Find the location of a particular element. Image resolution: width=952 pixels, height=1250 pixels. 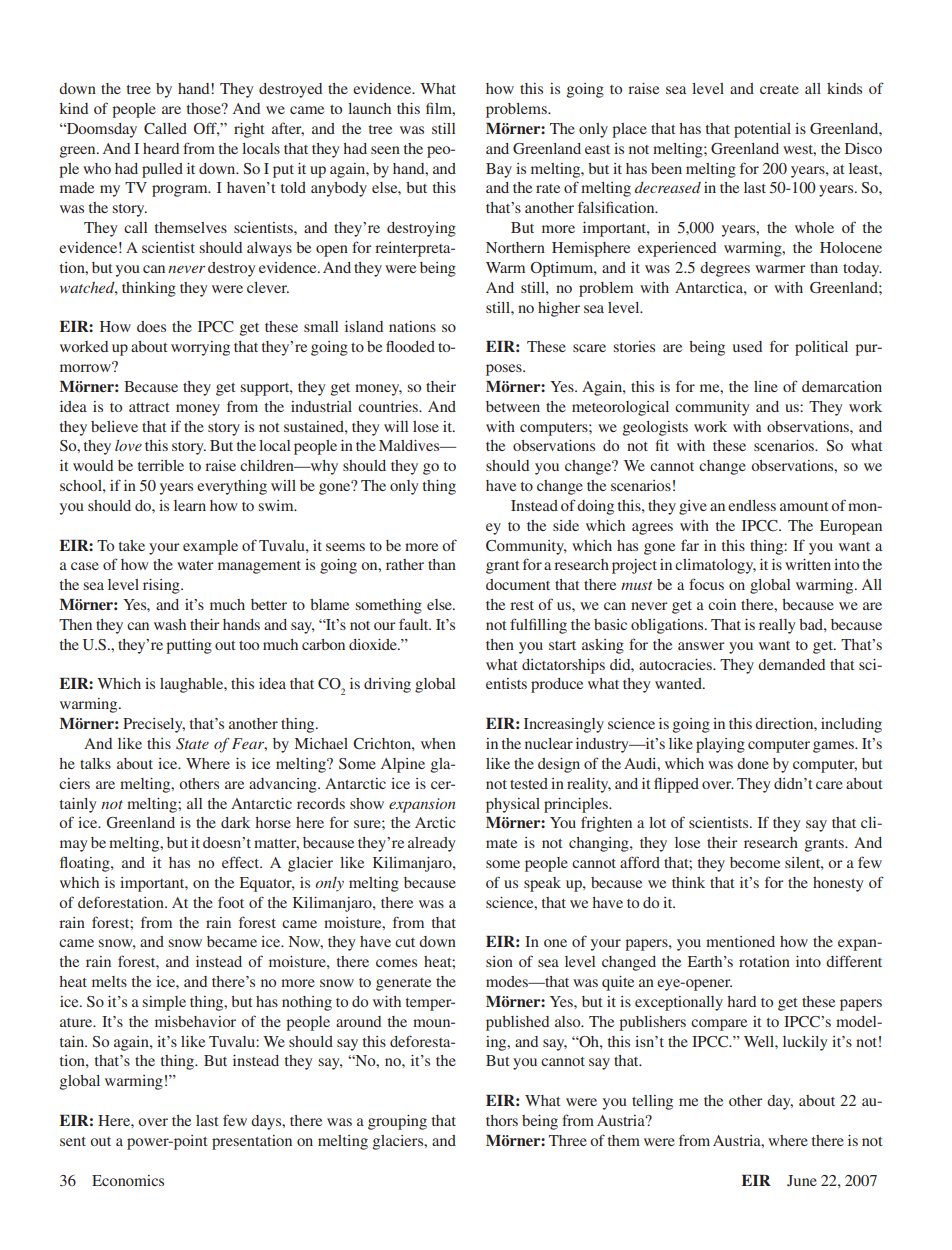

Economics is located at coordinates (128, 1180).
